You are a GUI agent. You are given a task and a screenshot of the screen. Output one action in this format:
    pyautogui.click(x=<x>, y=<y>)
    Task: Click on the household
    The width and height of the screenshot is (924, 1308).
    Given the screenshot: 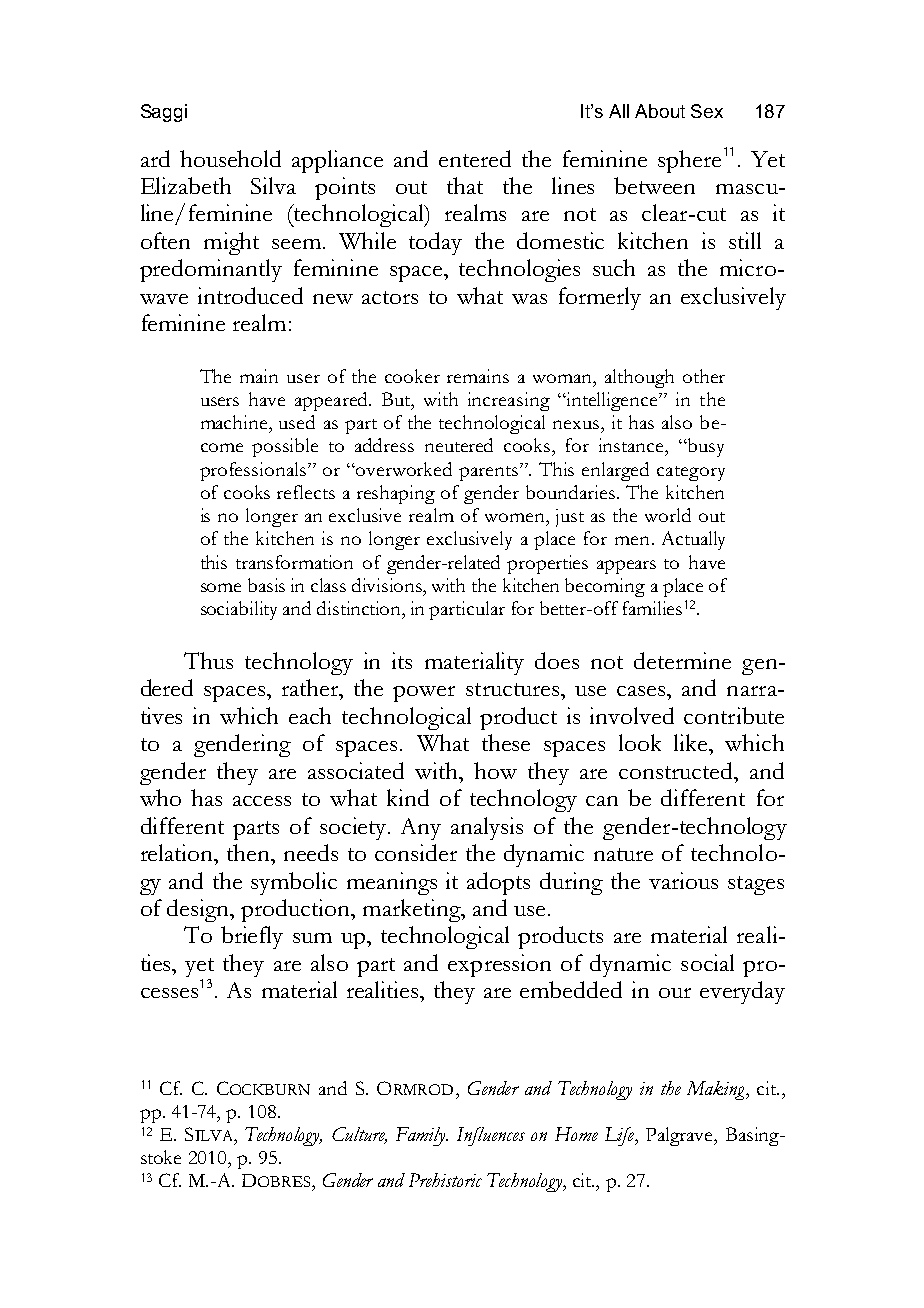 What is the action you would take?
    pyautogui.click(x=230, y=158)
